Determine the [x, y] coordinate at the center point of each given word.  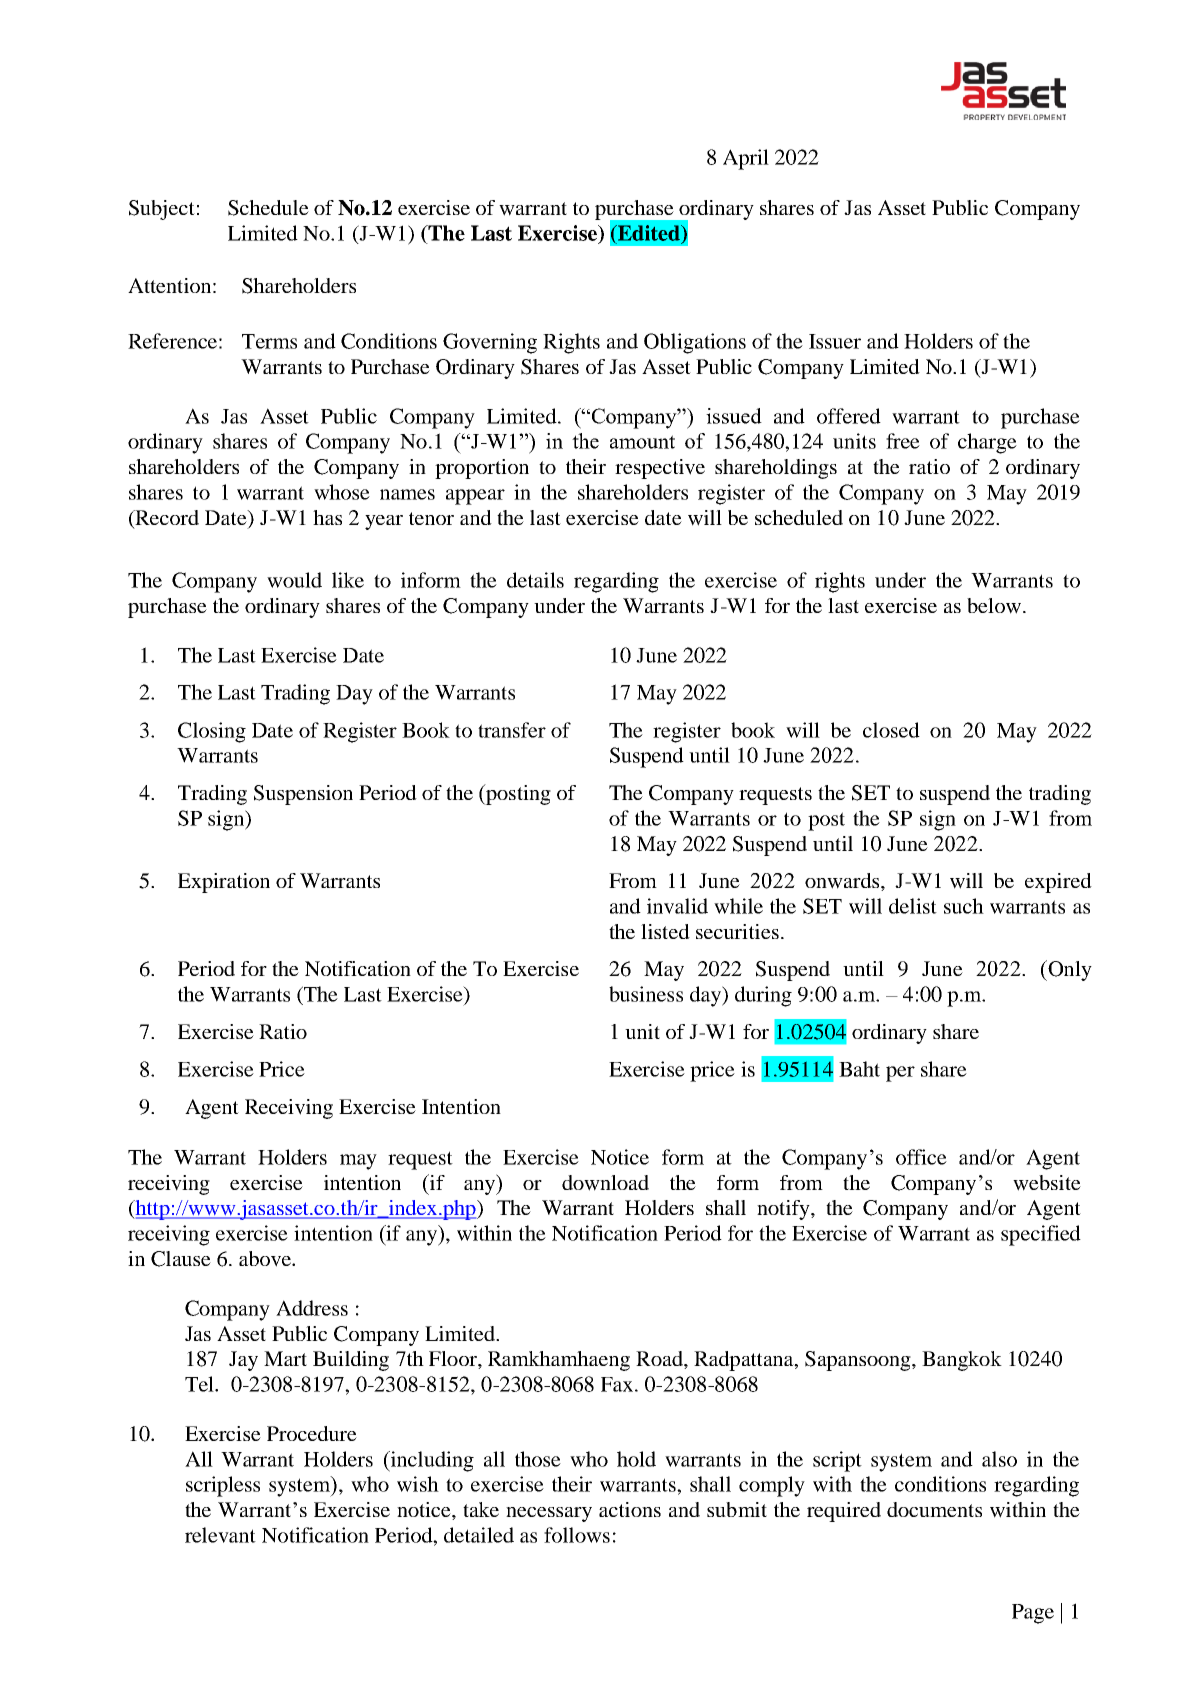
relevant [220, 1535]
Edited [649, 233]
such [964, 906]
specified [1041, 1235]
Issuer [835, 341]
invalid [677, 906]
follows [577, 1535]
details [535, 580]
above [266, 1259]
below [994, 606]
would [294, 580]
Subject [162, 210]
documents [934, 1509]
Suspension [303, 795]
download [605, 1183]
